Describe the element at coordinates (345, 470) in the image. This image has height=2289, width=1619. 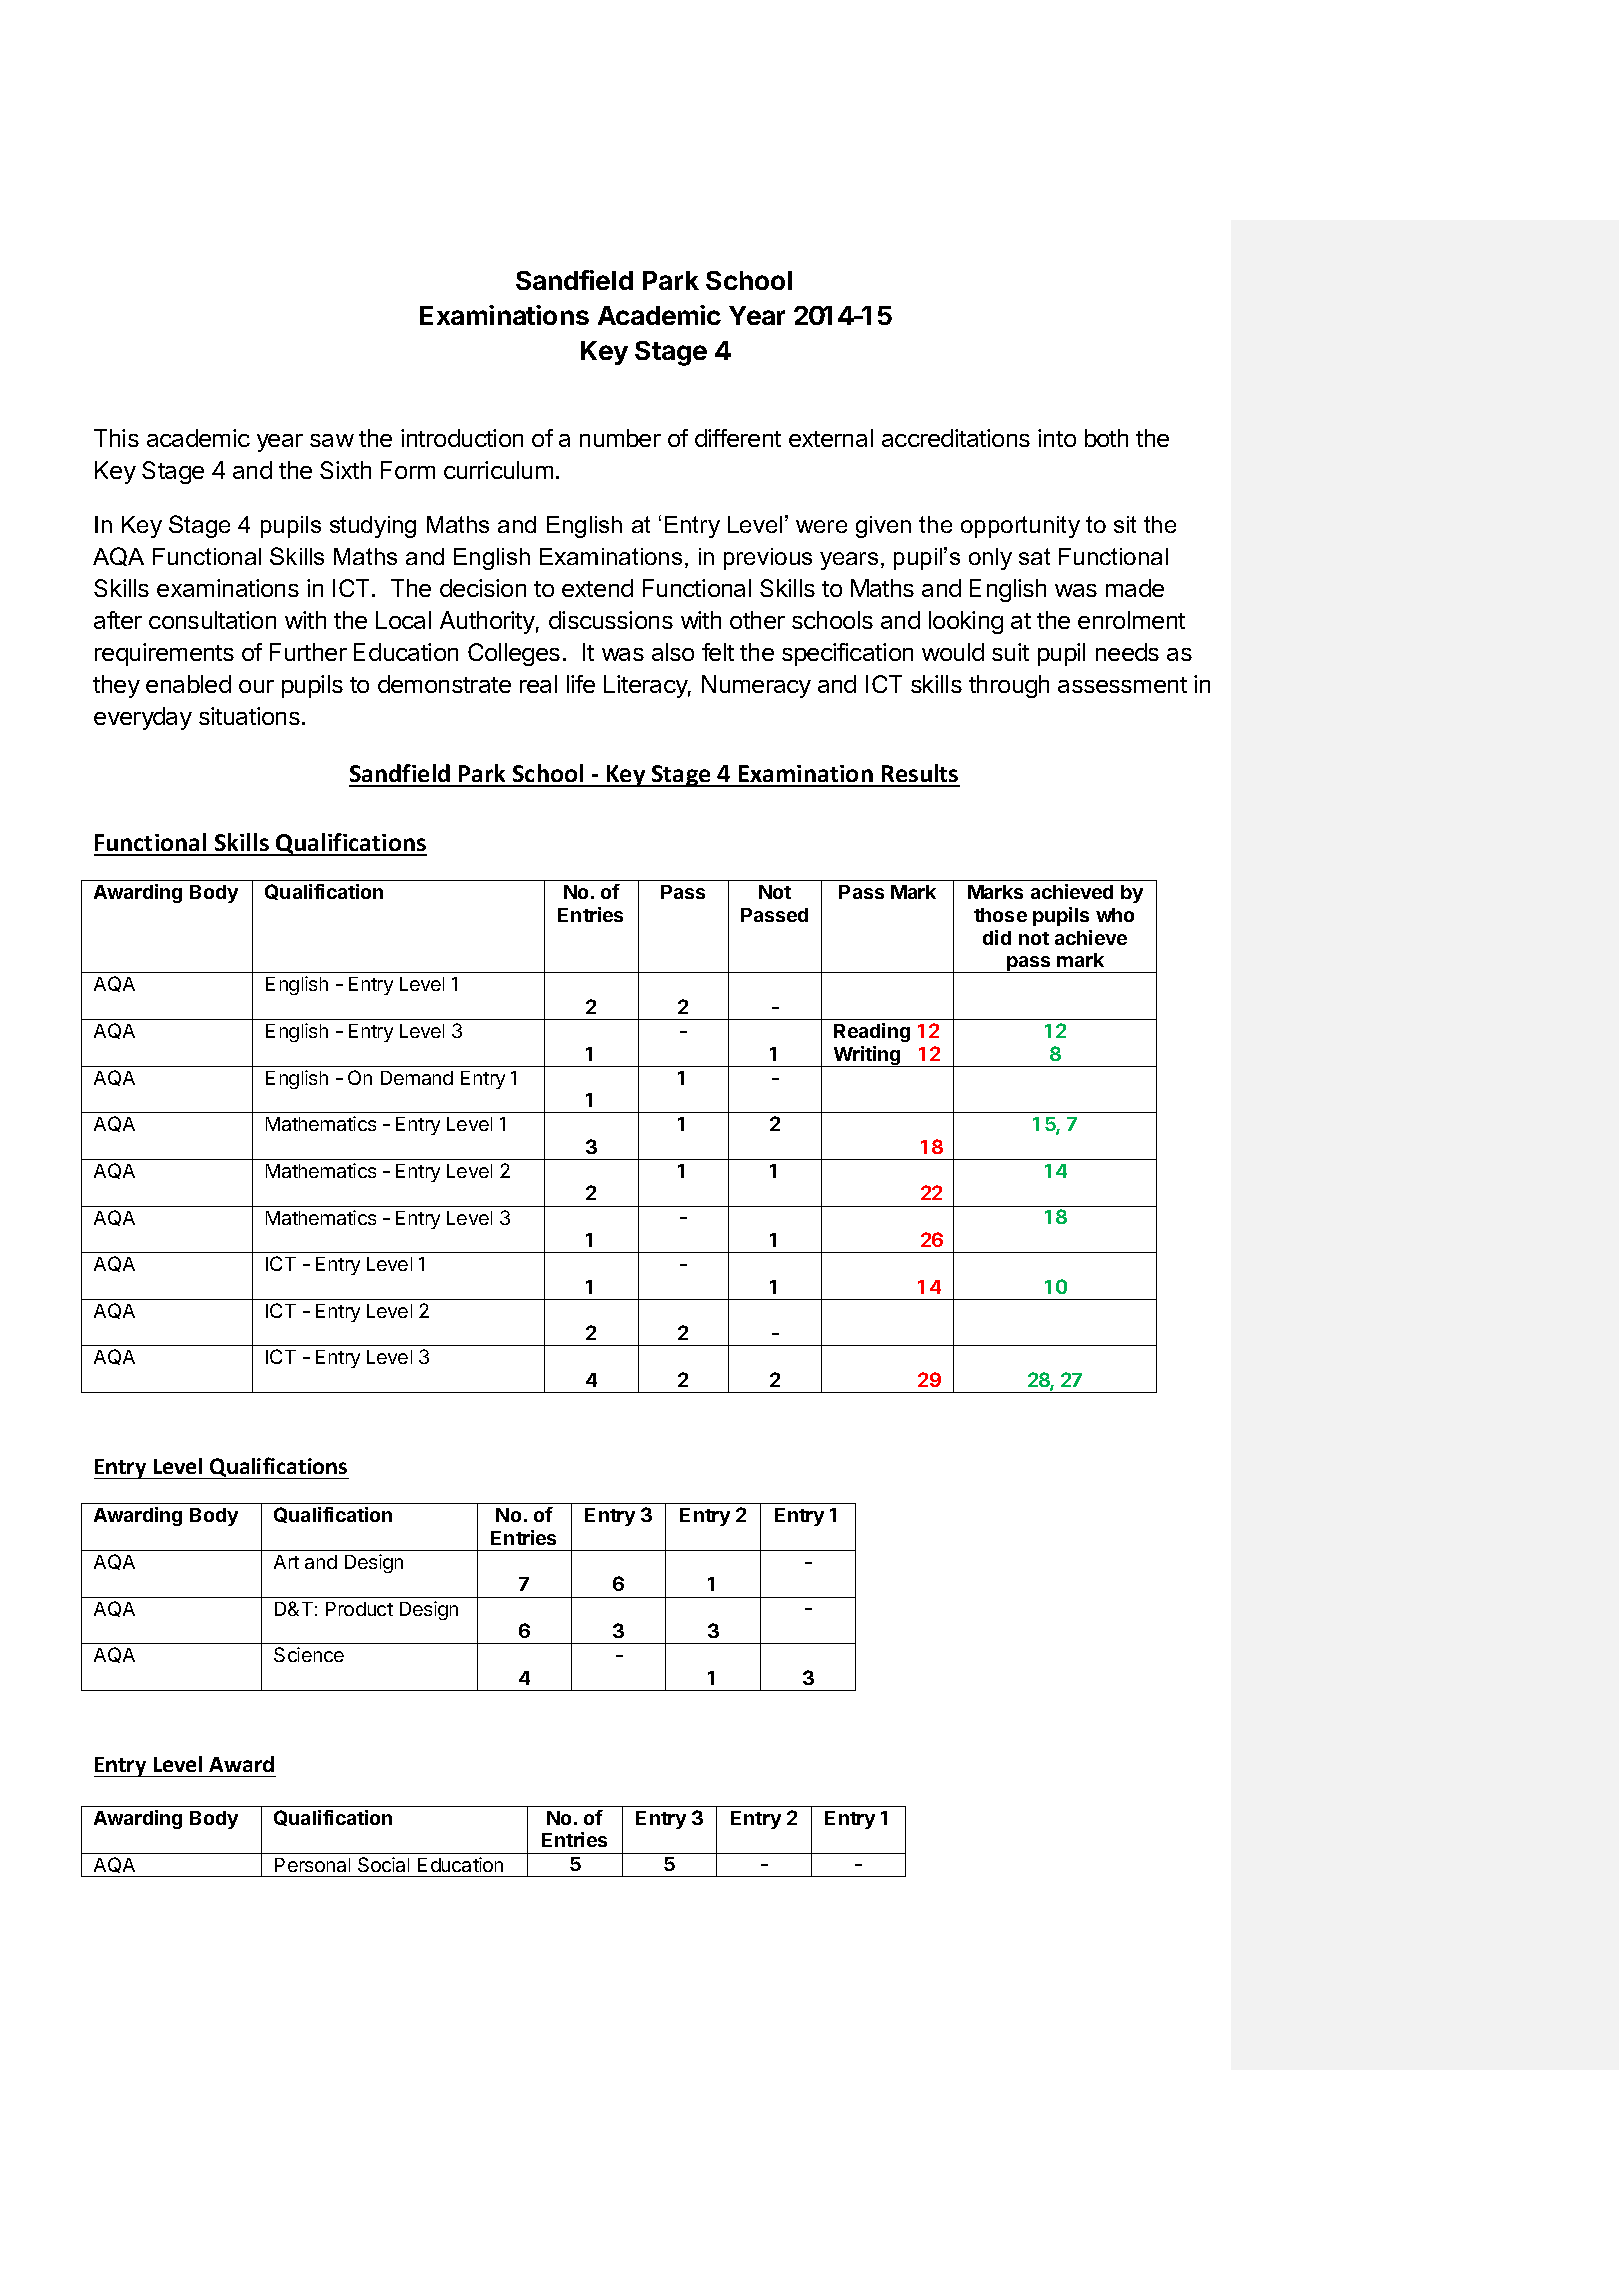
I see `Sixth` at that location.
